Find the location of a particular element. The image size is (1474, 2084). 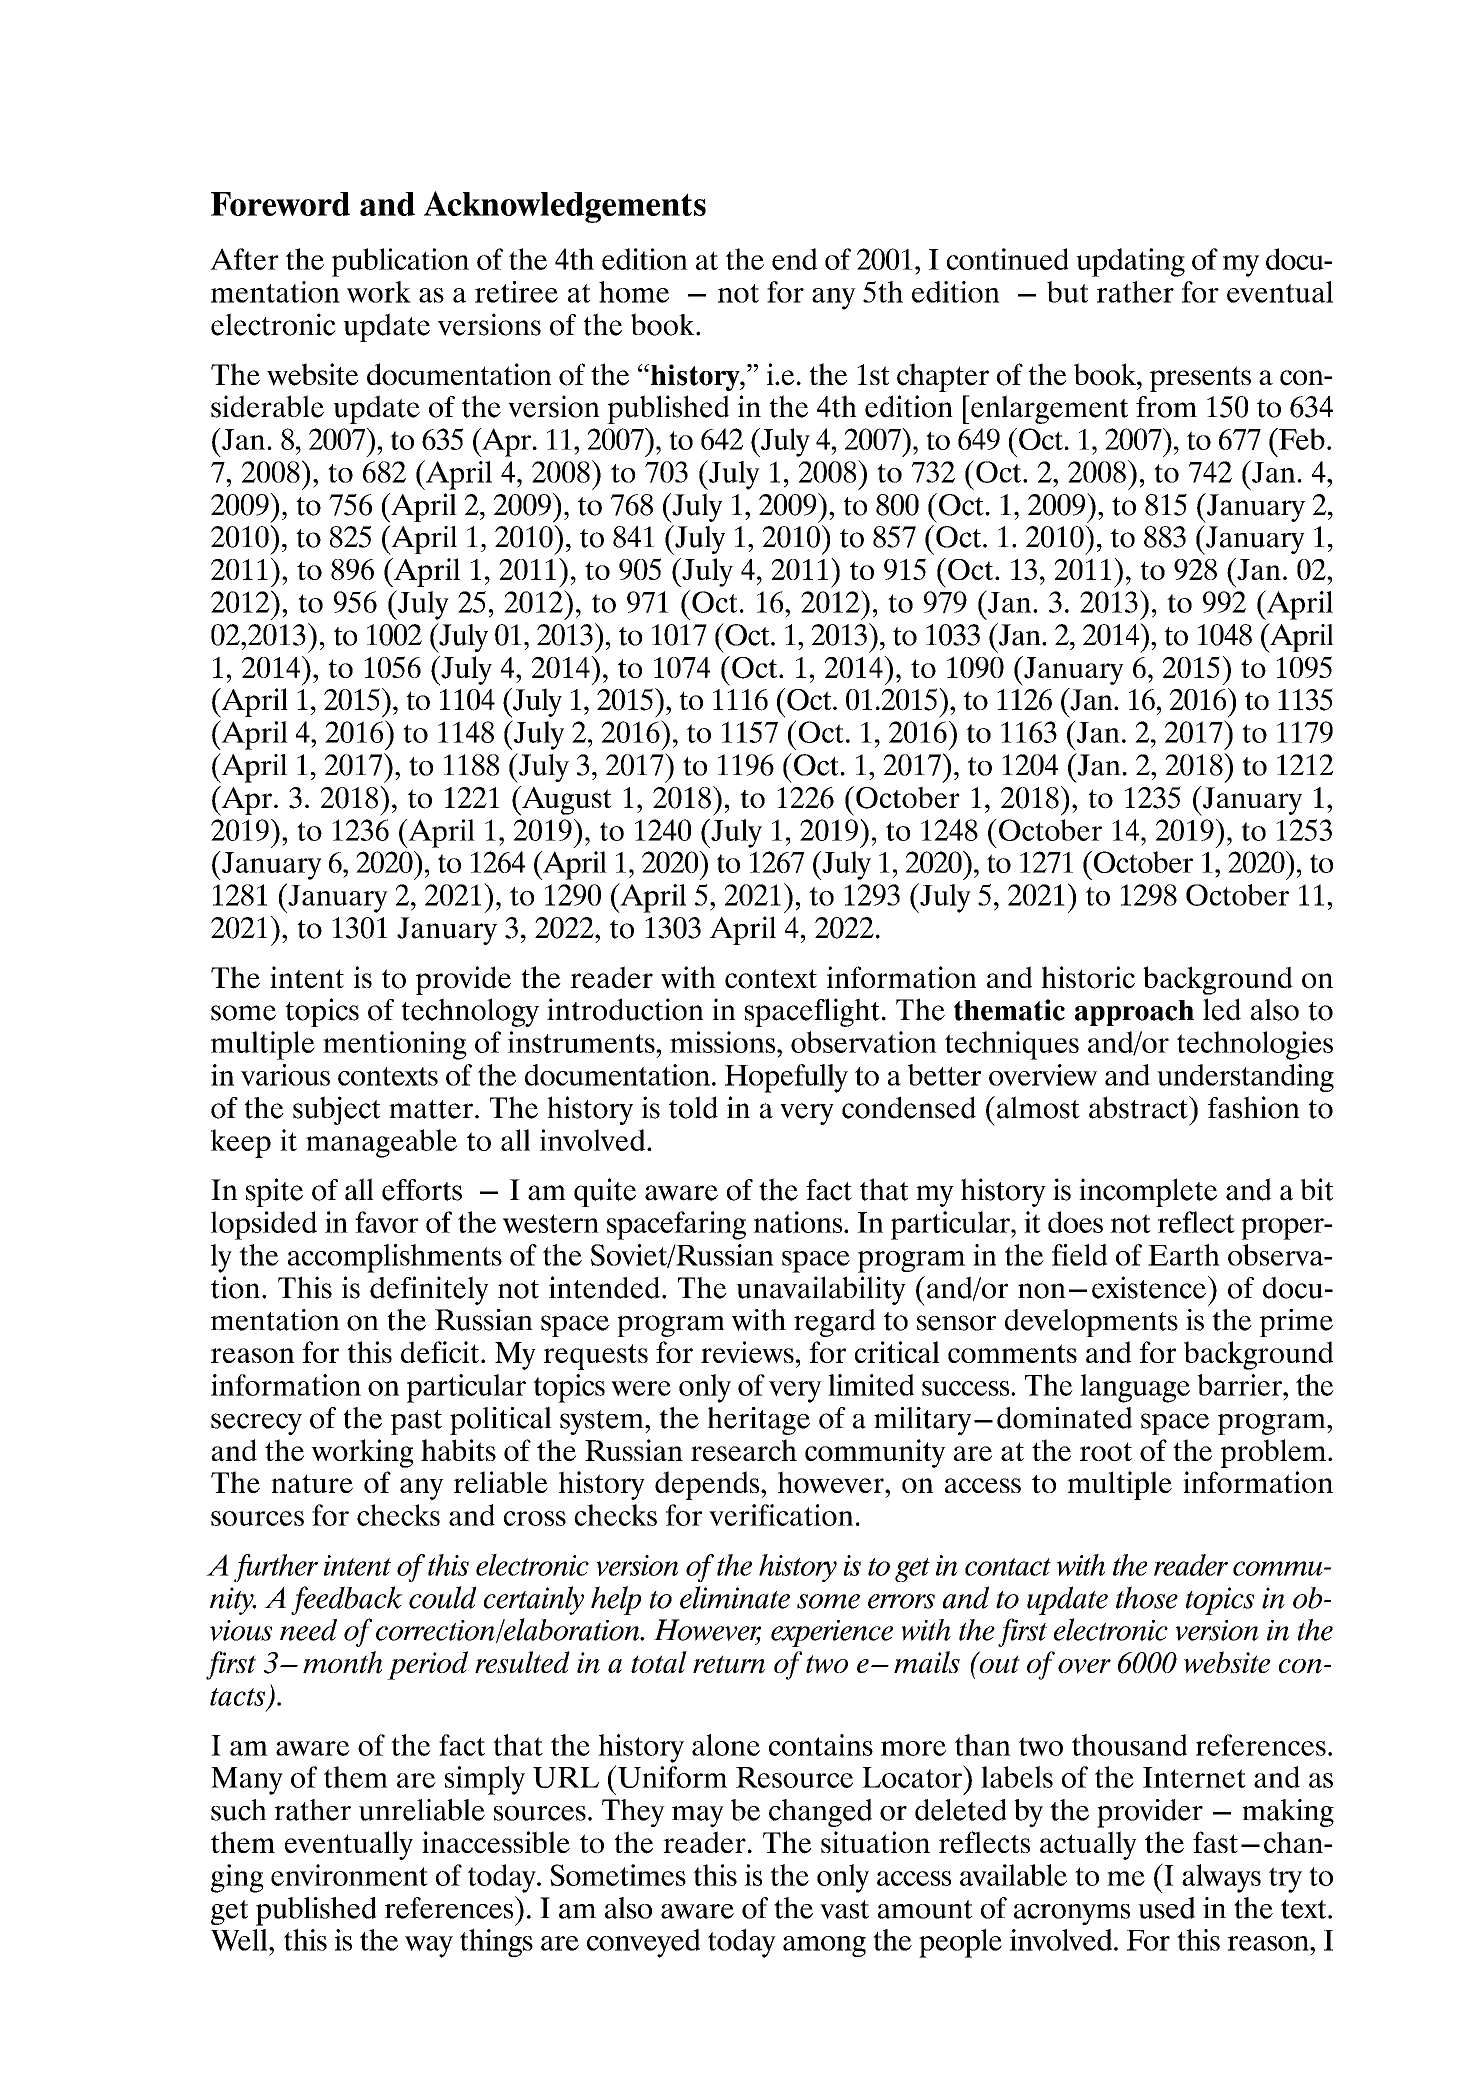

reviews is located at coordinates (747, 1352).
